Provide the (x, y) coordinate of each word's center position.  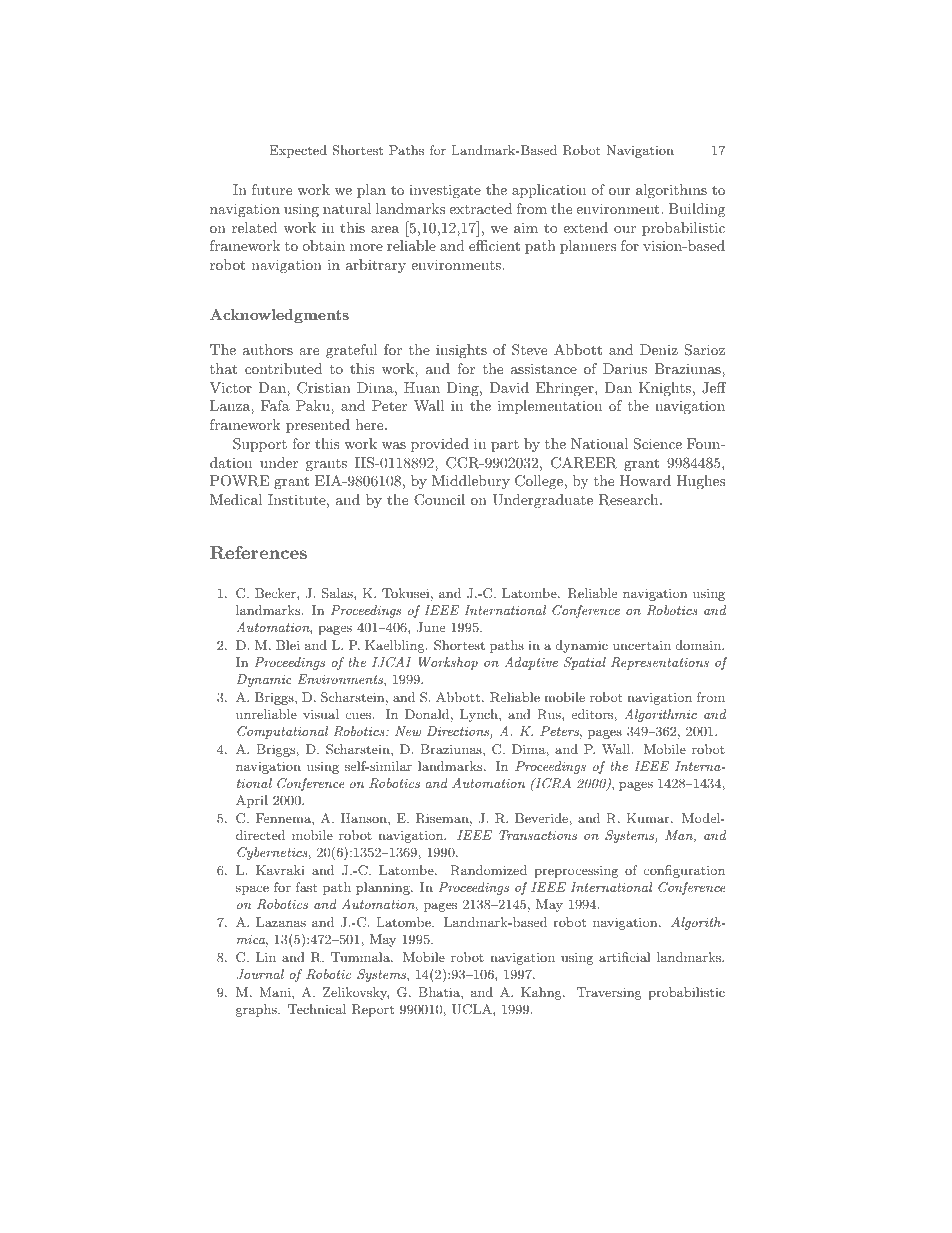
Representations (660, 663)
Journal (260, 974)
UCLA (473, 1009)
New (408, 731)
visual (321, 714)
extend (585, 227)
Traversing (609, 993)
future (272, 189)
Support (260, 445)
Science (658, 444)
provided (440, 445)
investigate (445, 191)
